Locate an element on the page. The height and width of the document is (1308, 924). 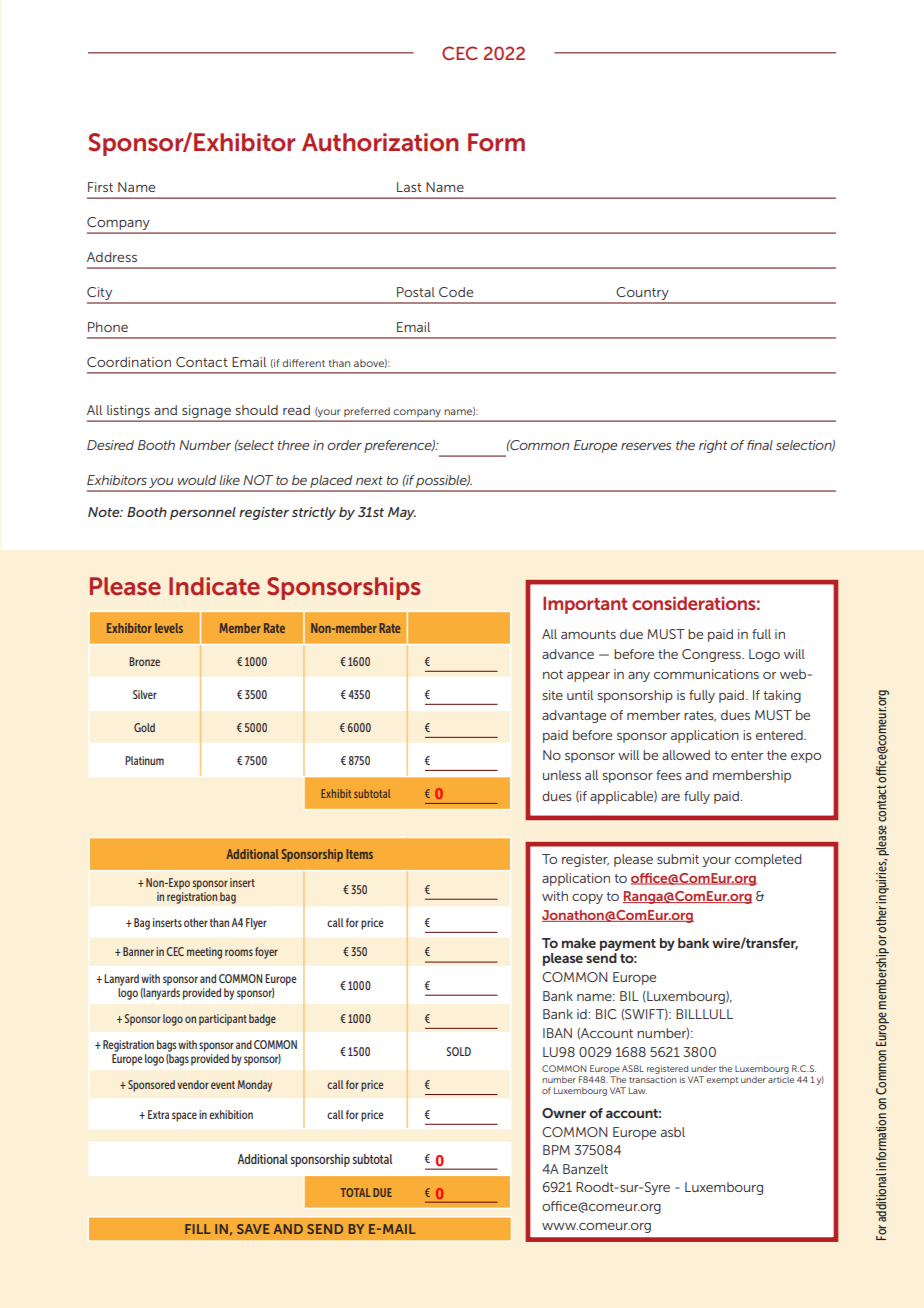
right is located at coordinates (713, 446).
